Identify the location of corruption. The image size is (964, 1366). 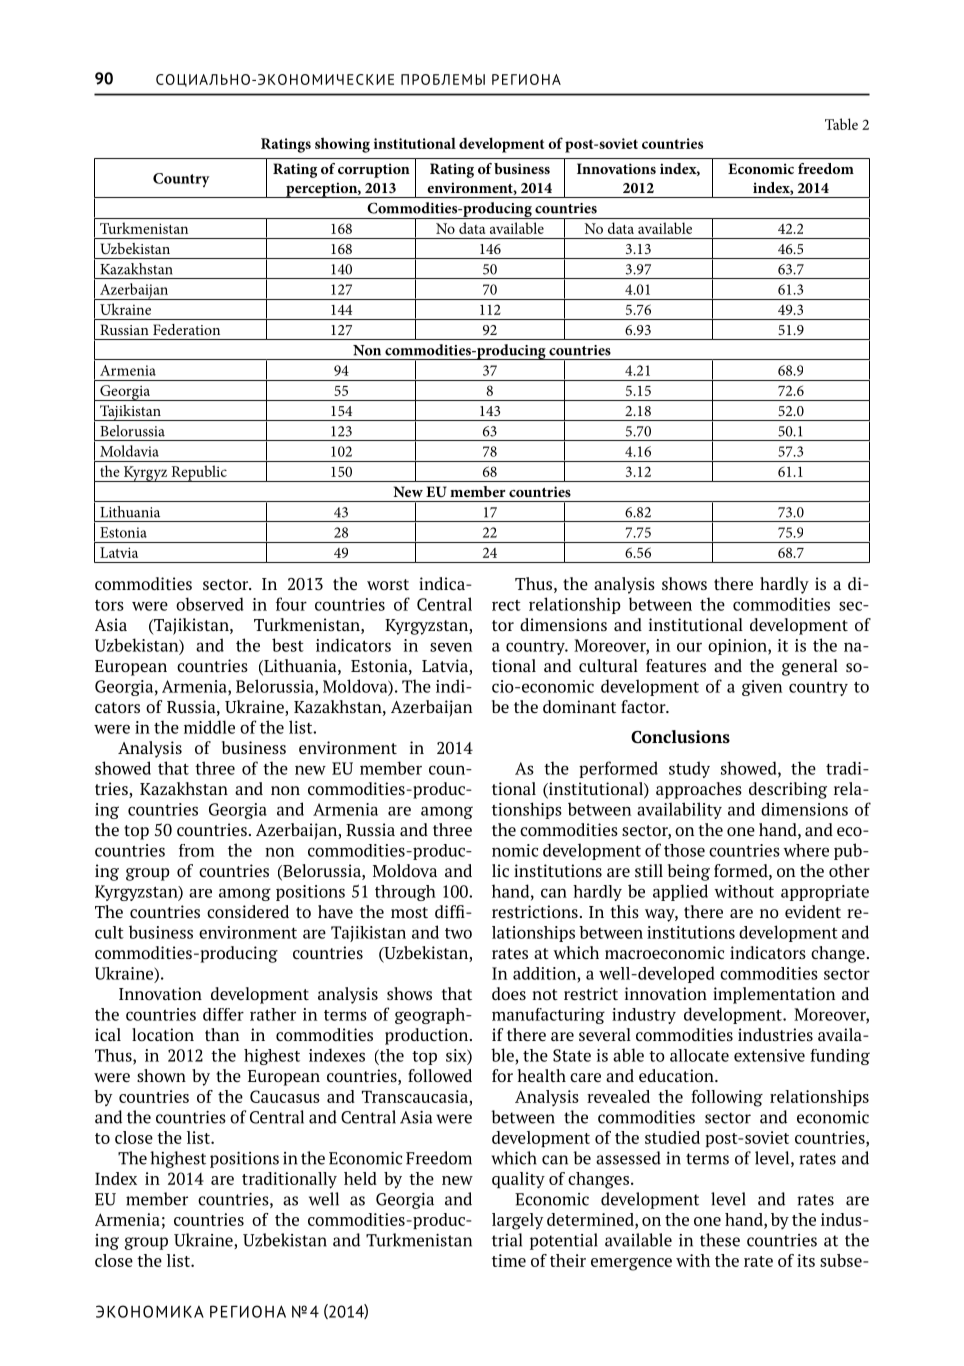
(374, 170).
